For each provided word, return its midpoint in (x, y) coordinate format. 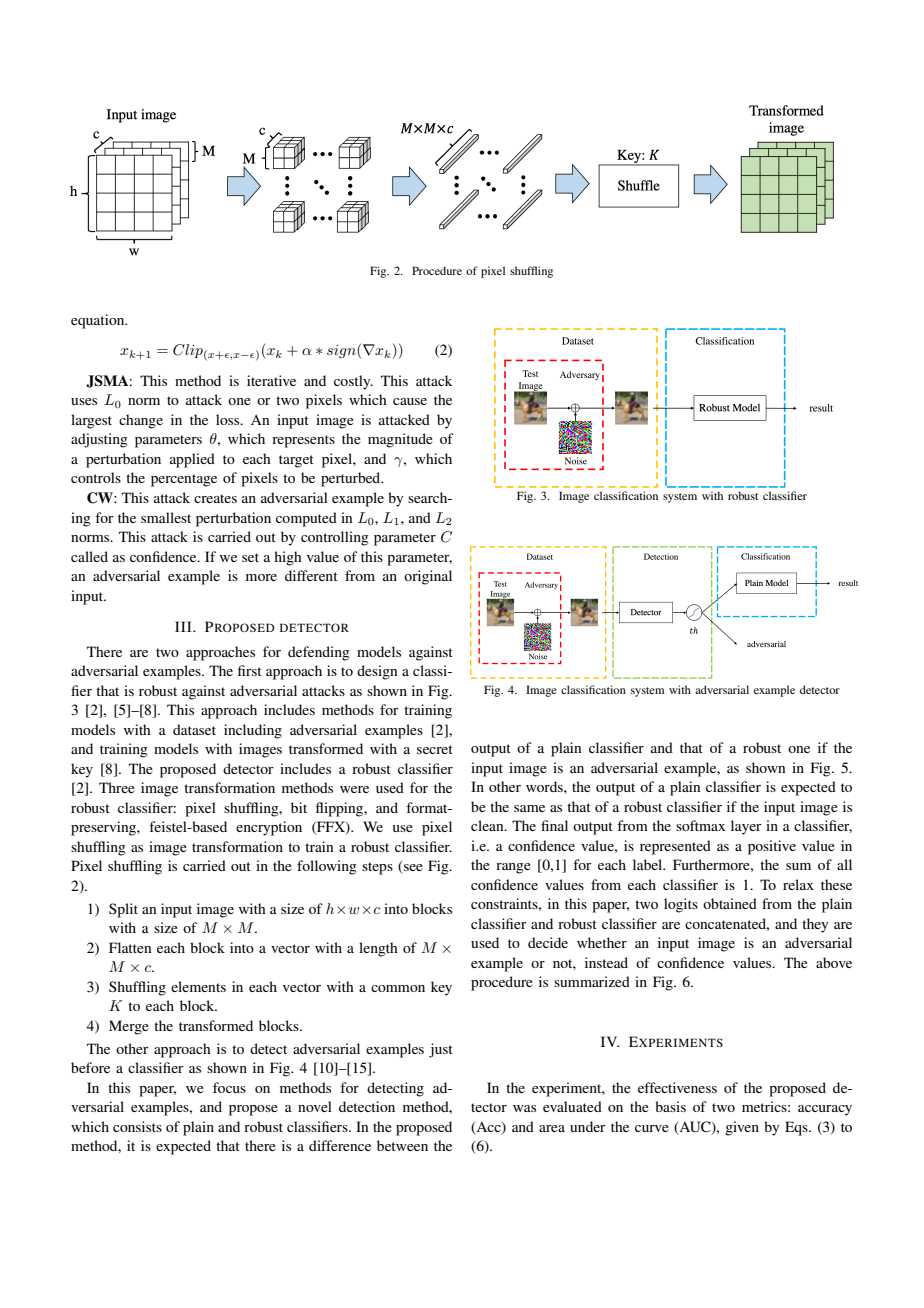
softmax (700, 825)
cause (410, 401)
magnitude (400, 440)
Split (123, 910)
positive (772, 847)
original (428, 577)
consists (137, 1126)
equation (99, 321)
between (402, 1145)
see (412, 869)
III (184, 626)
